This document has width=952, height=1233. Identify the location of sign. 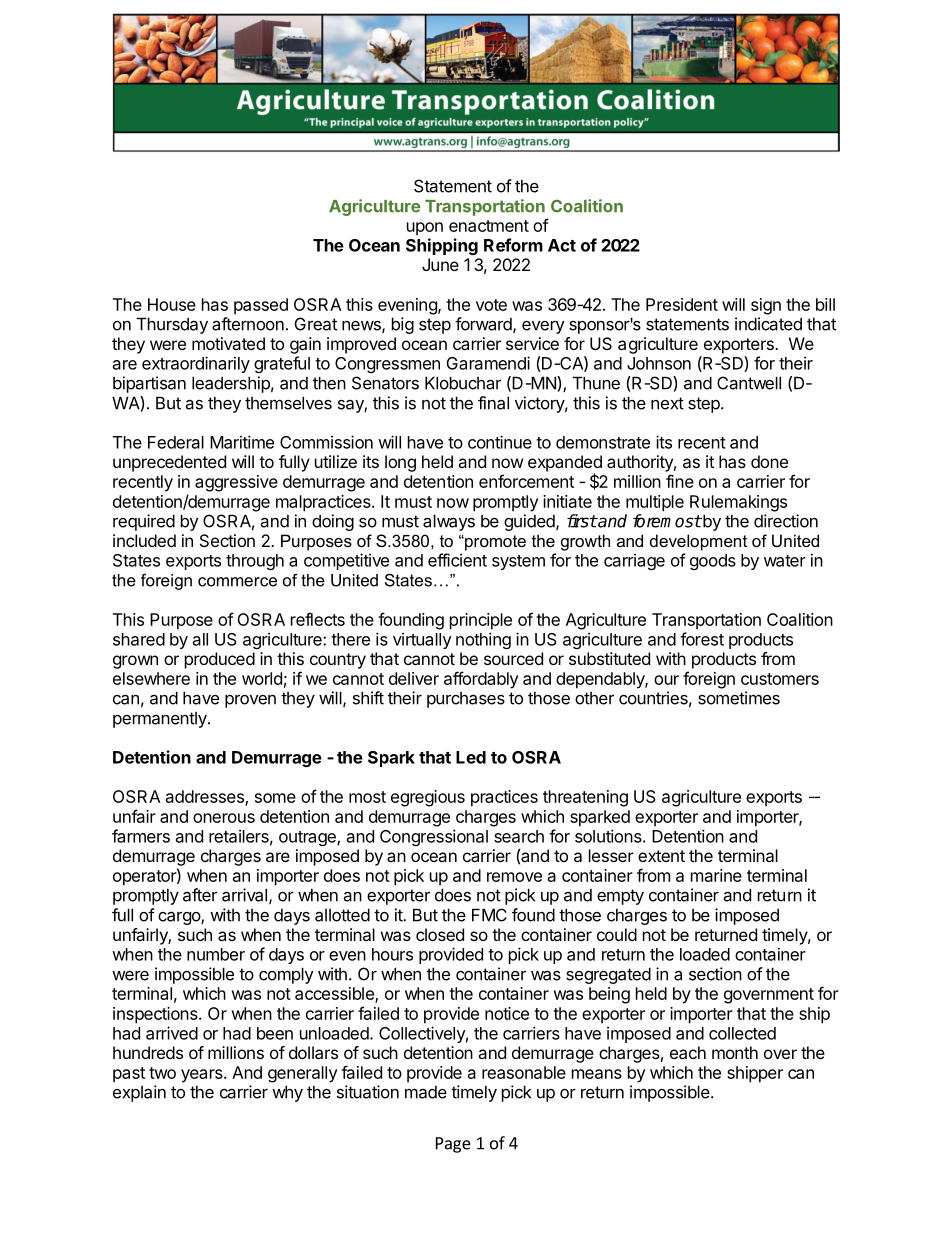
(766, 306).
